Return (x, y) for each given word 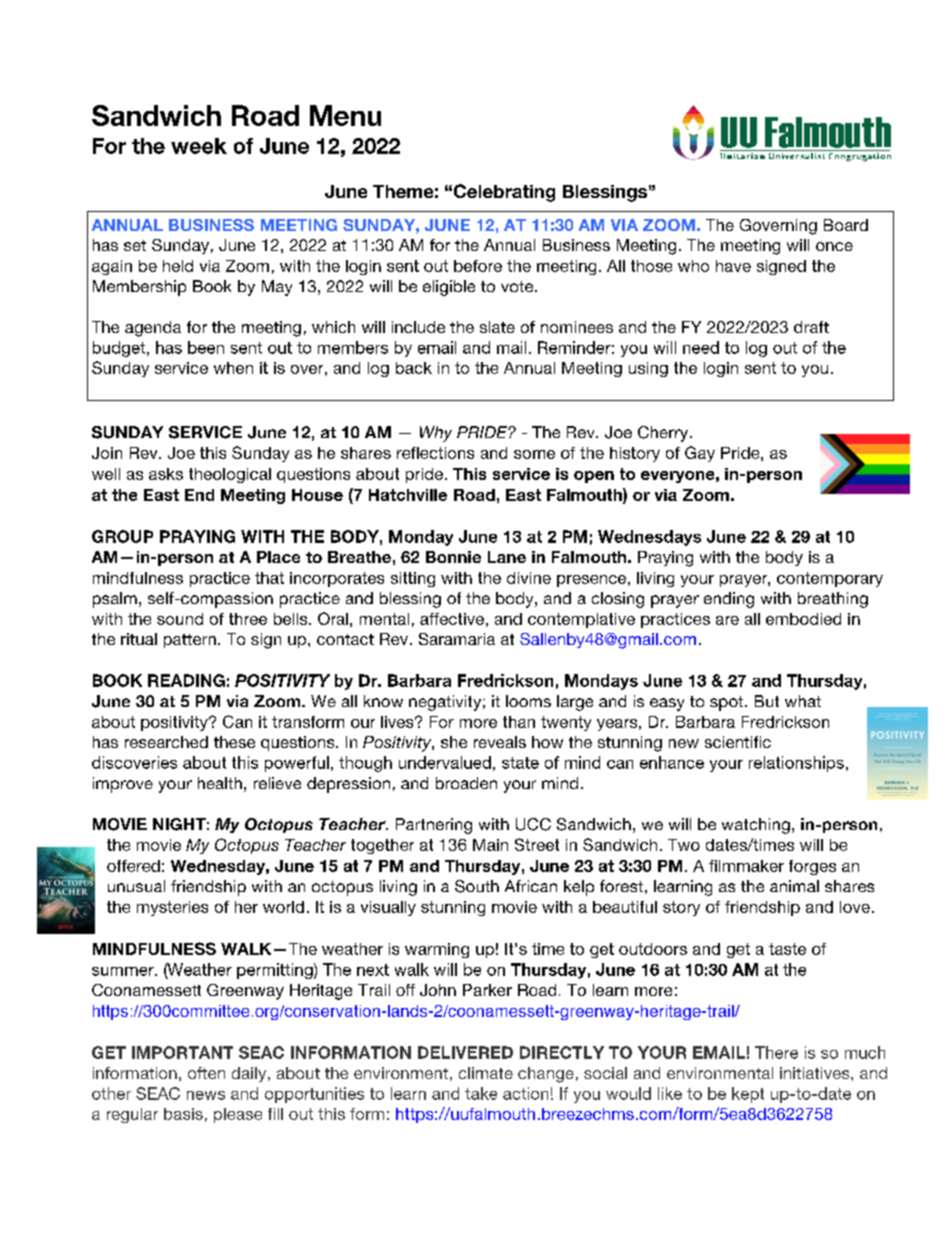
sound (180, 619)
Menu (345, 115)
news (206, 1095)
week (199, 146)
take (481, 1093)
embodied (803, 619)
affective (452, 619)
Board (846, 225)
